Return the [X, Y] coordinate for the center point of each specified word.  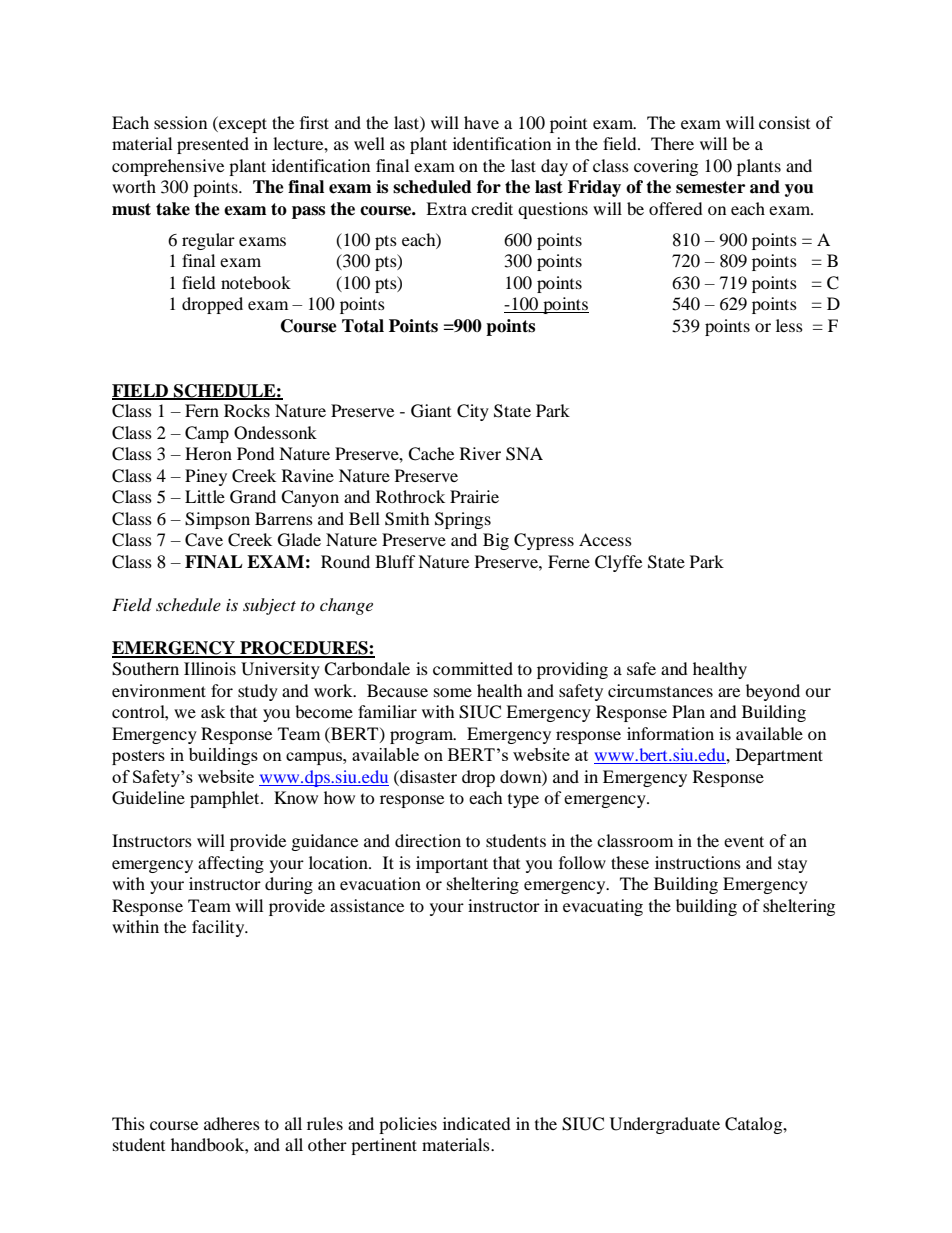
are [729, 692]
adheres [232, 1123]
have [481, 122]
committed [473, 668]
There [672, 143]
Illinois [210, 668]
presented [213, 145]
